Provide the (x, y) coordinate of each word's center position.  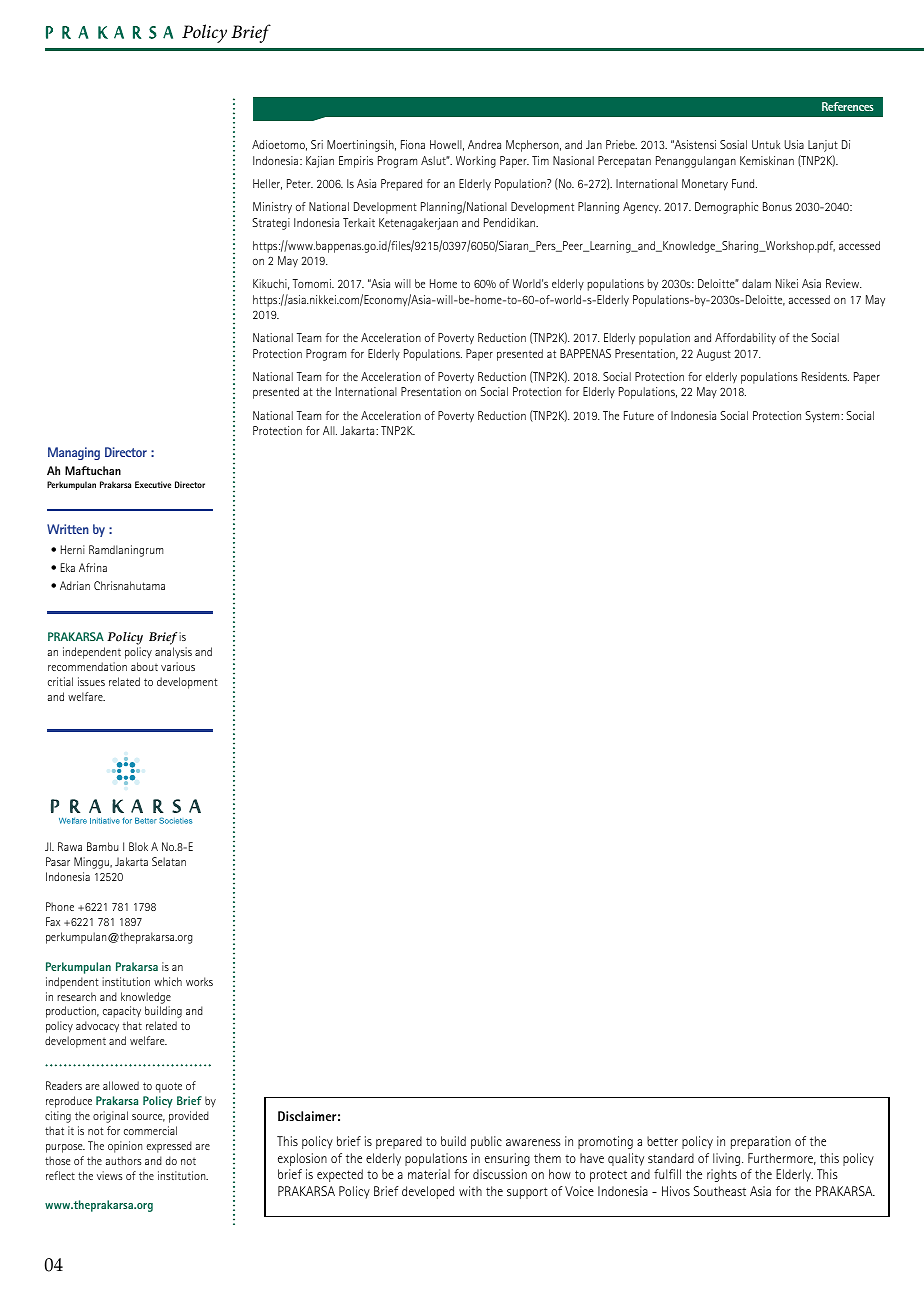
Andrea (484, 144)
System (823, 417)
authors (124, 1160)
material (429, 1174)
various (178, 666)
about (144, 666)
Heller (267, 184)
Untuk (766, 144)
